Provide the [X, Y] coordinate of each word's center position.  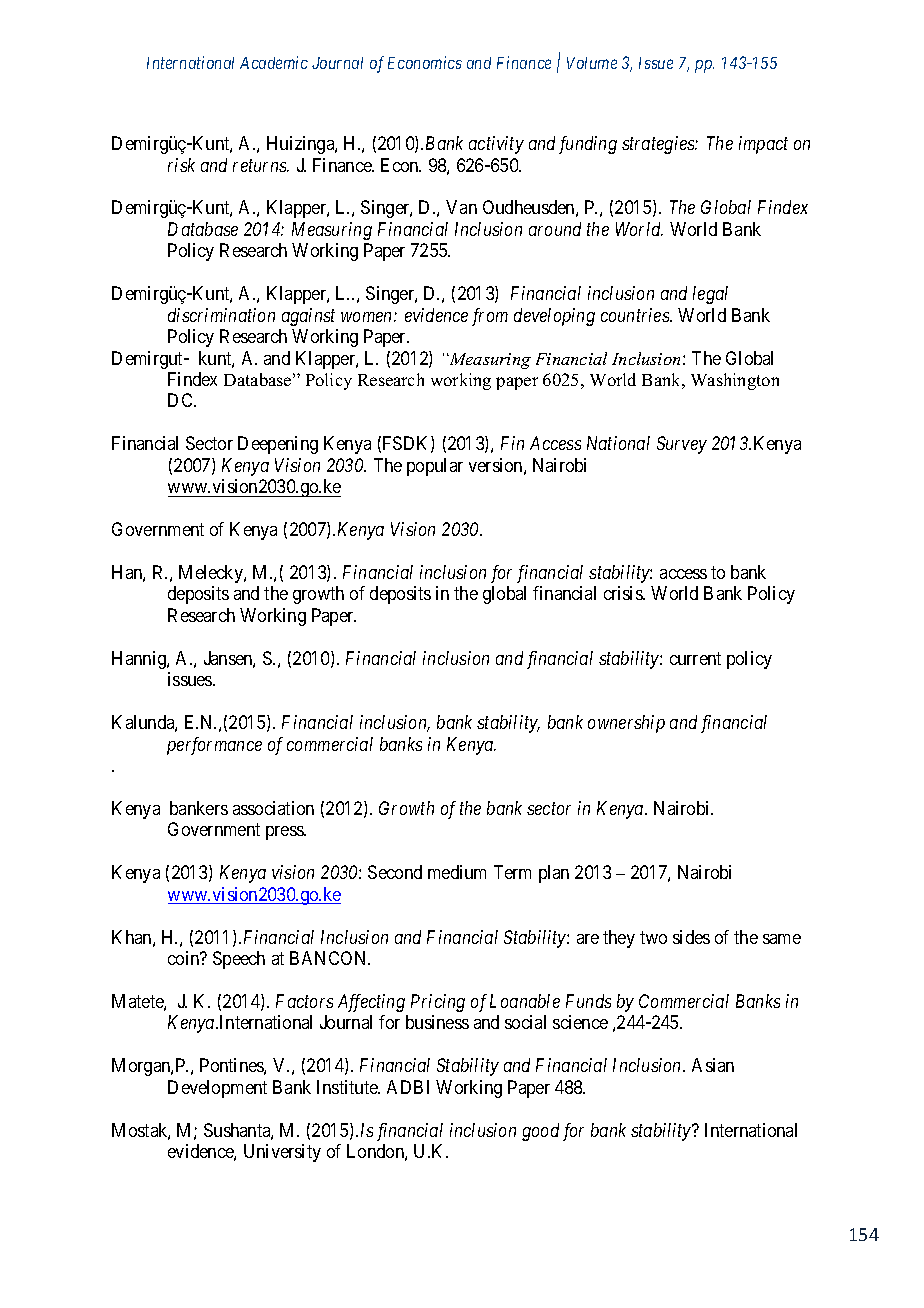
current [695, 658]
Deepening [278, 445]
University [282, 1153]
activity [496, 145]
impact [763, 145]
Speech [239, 960]
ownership [626, 724]
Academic [274, 62]
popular [435, 467]
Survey [682, 445]
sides [691, 937]
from [490, 317]
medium [457, 872]
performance [214, 746]
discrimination [221, 315]
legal [710, 295]
